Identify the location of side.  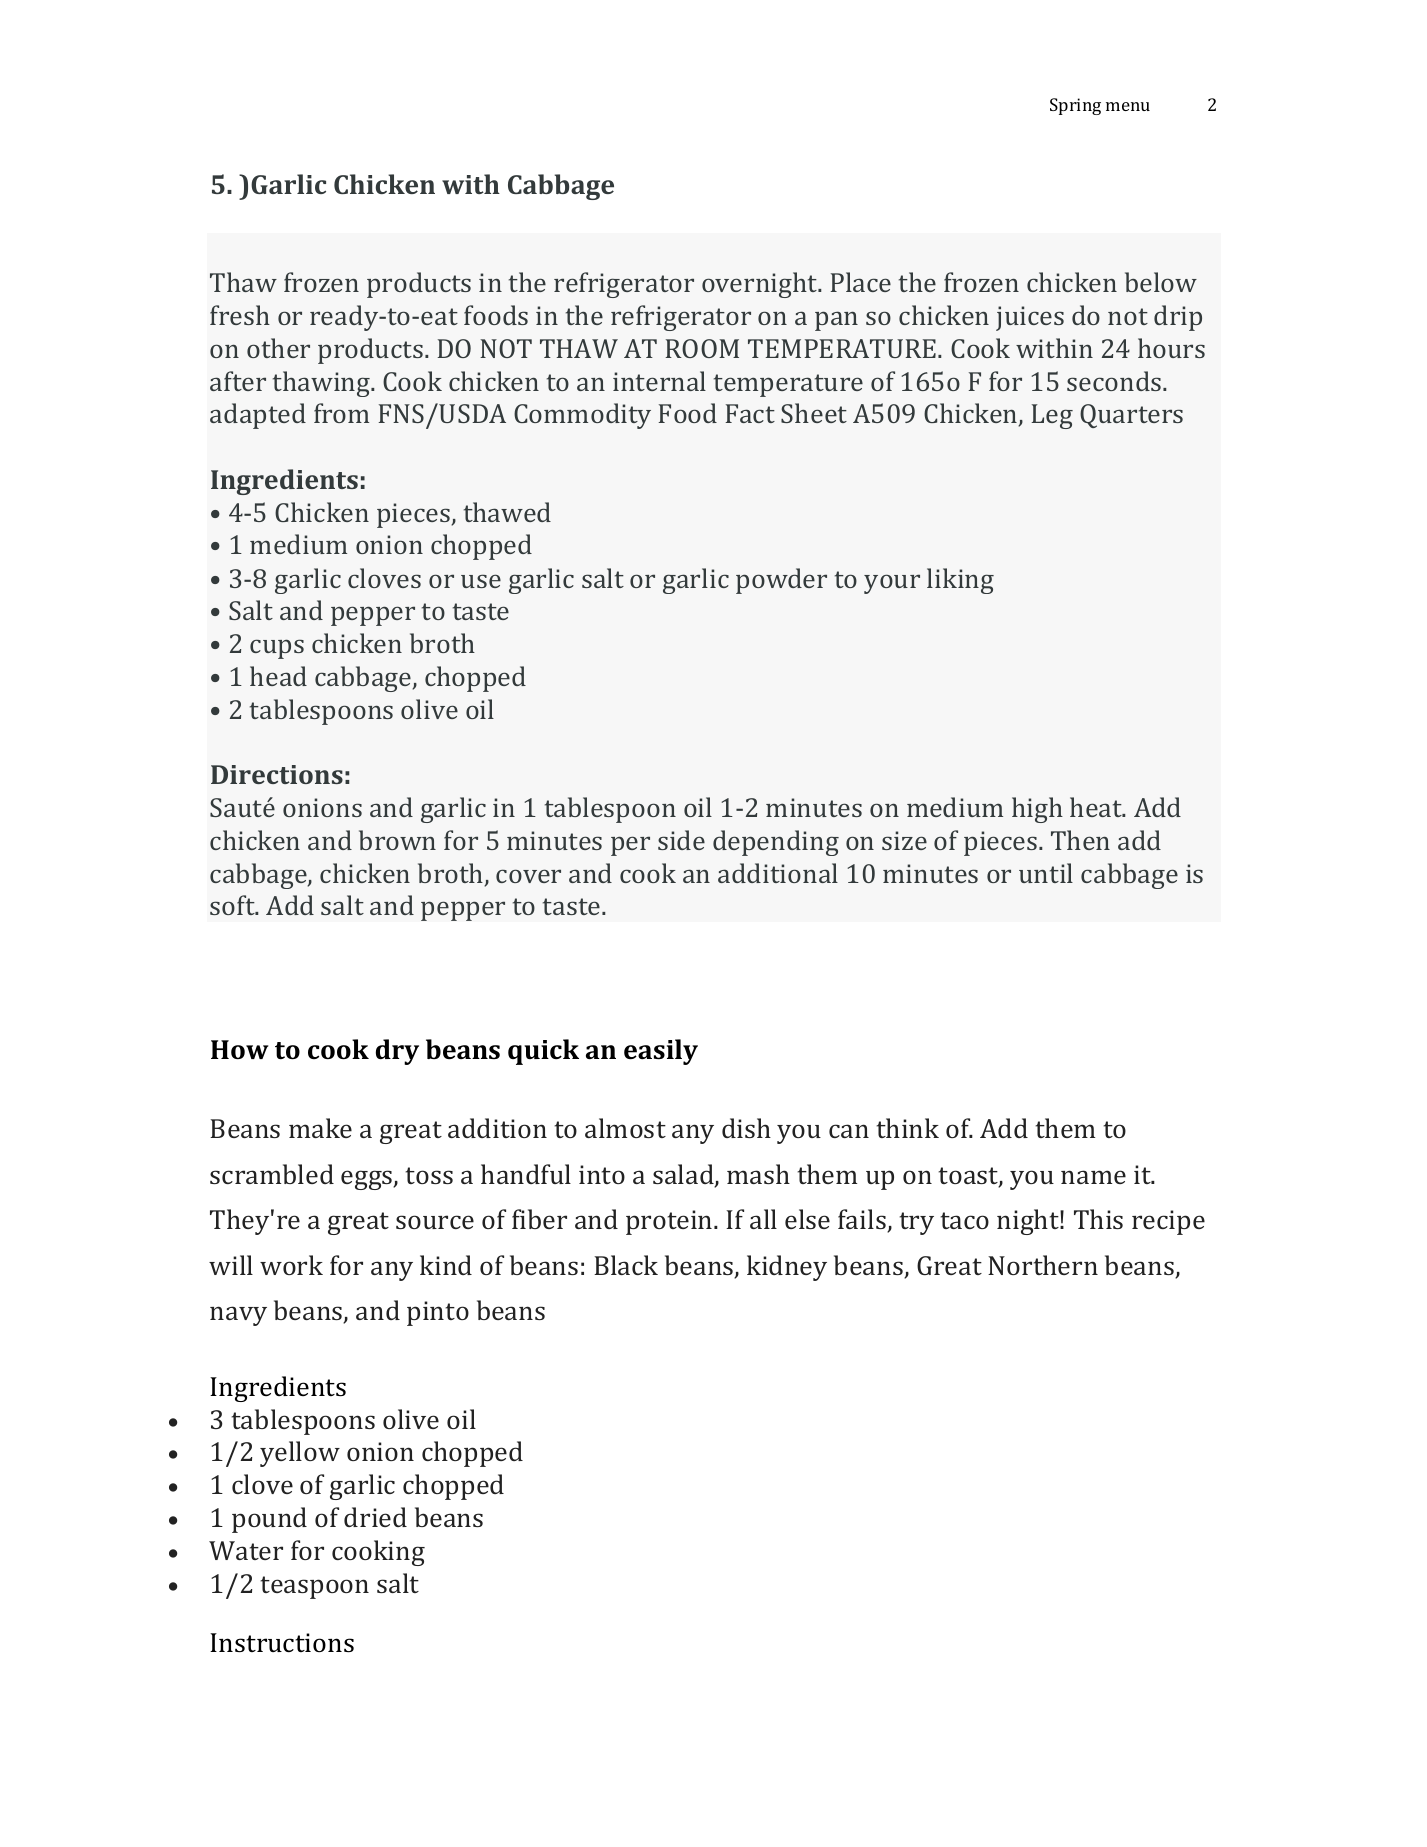
(681, 840).
